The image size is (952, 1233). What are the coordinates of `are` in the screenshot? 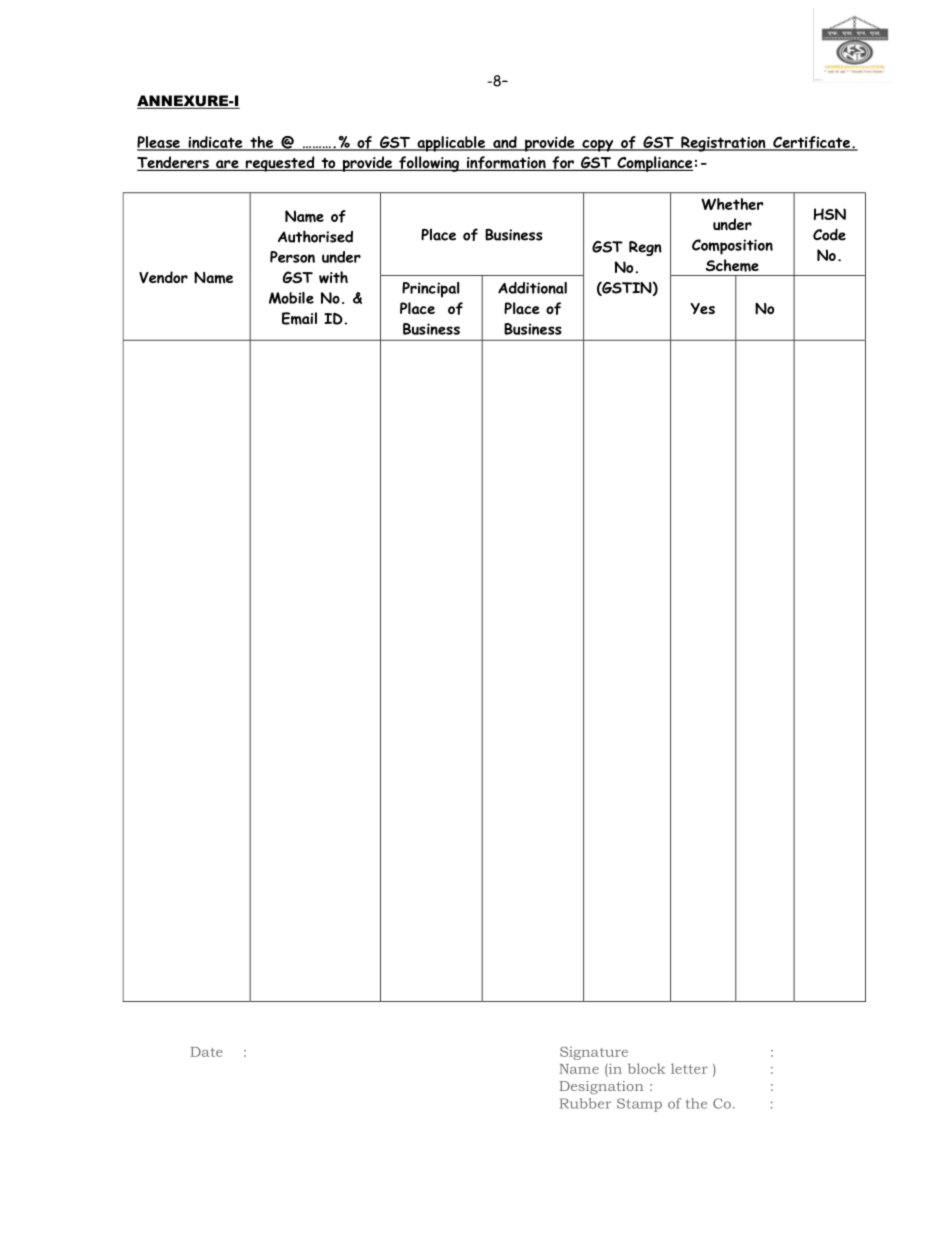 It's located at (227, 165).
